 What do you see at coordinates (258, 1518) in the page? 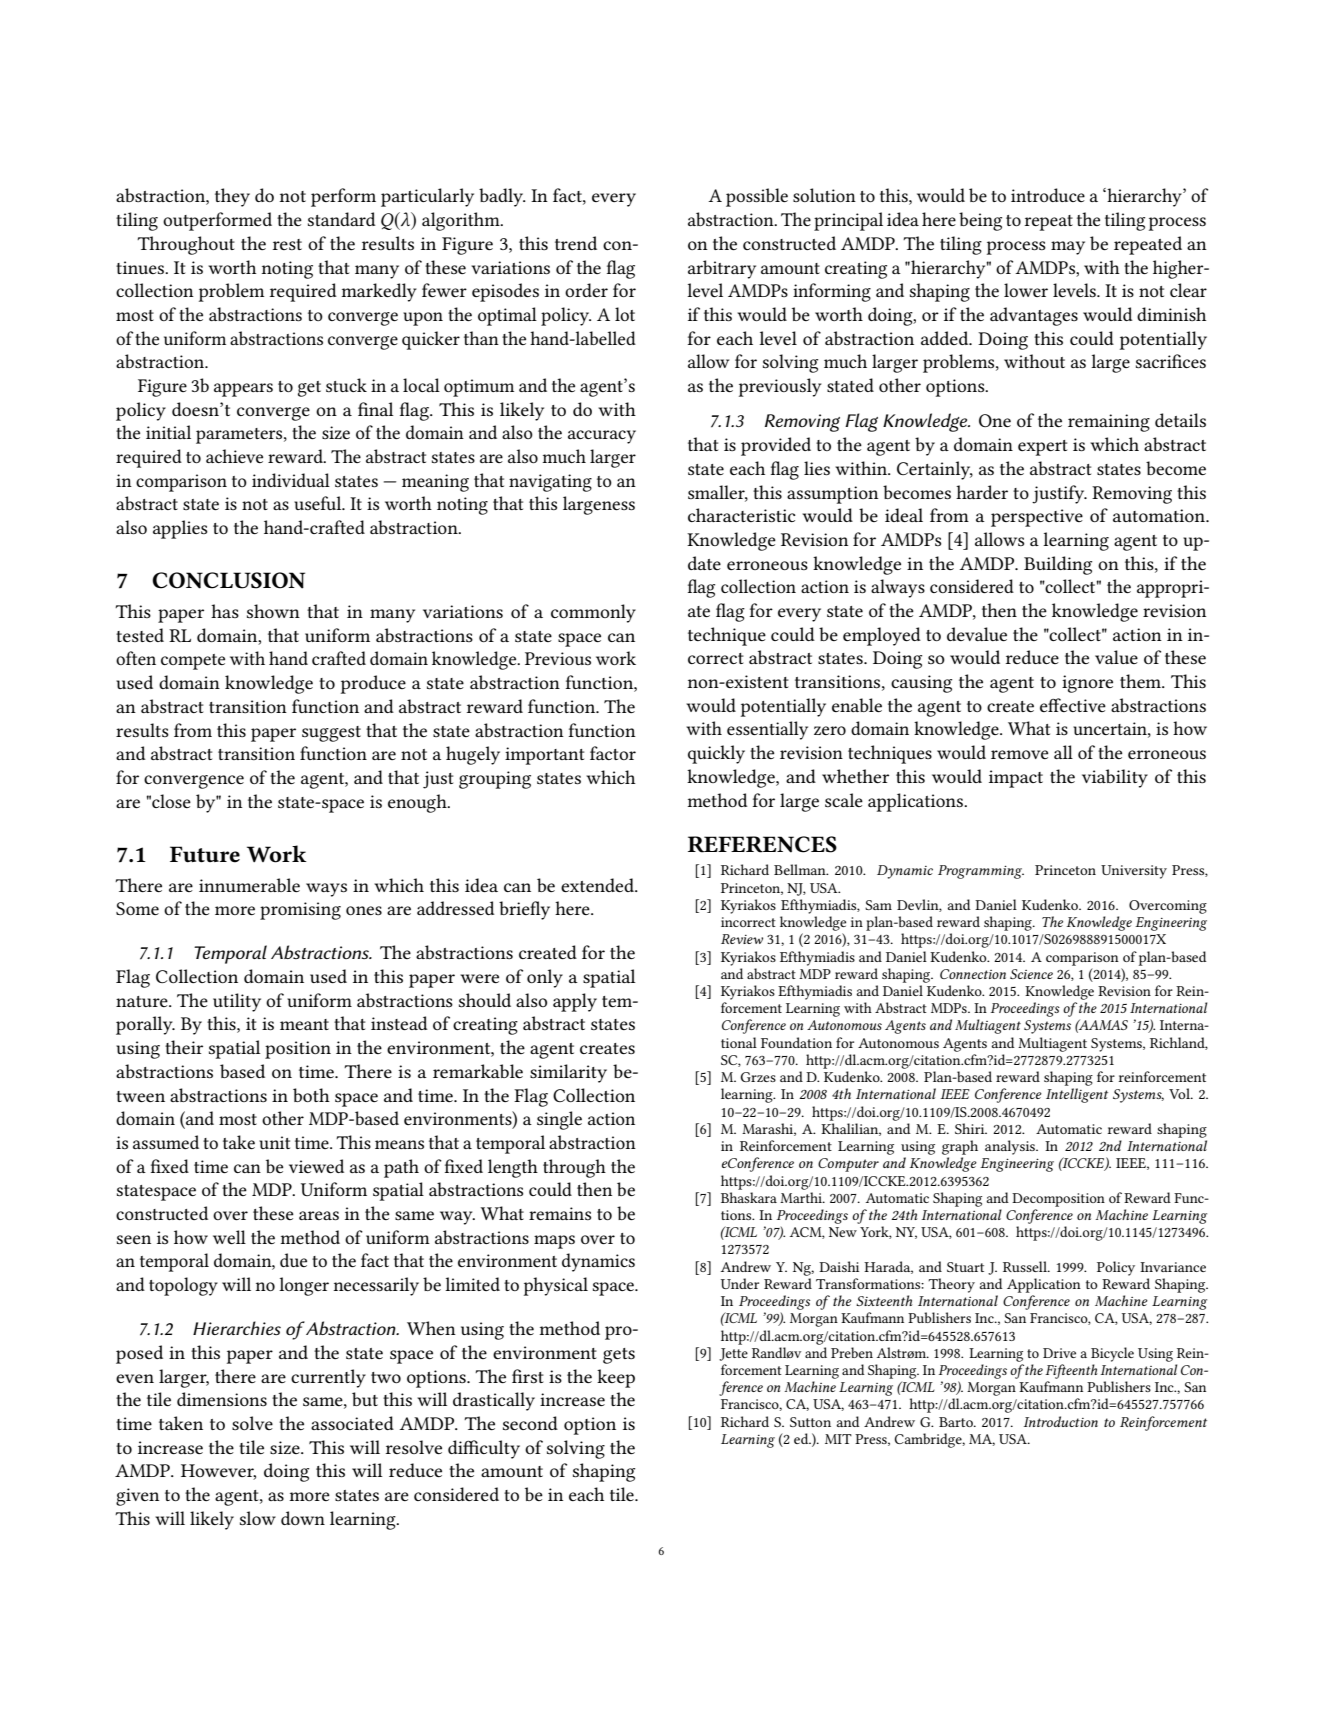
I see `slow` at bounding box center [258, 1518].
